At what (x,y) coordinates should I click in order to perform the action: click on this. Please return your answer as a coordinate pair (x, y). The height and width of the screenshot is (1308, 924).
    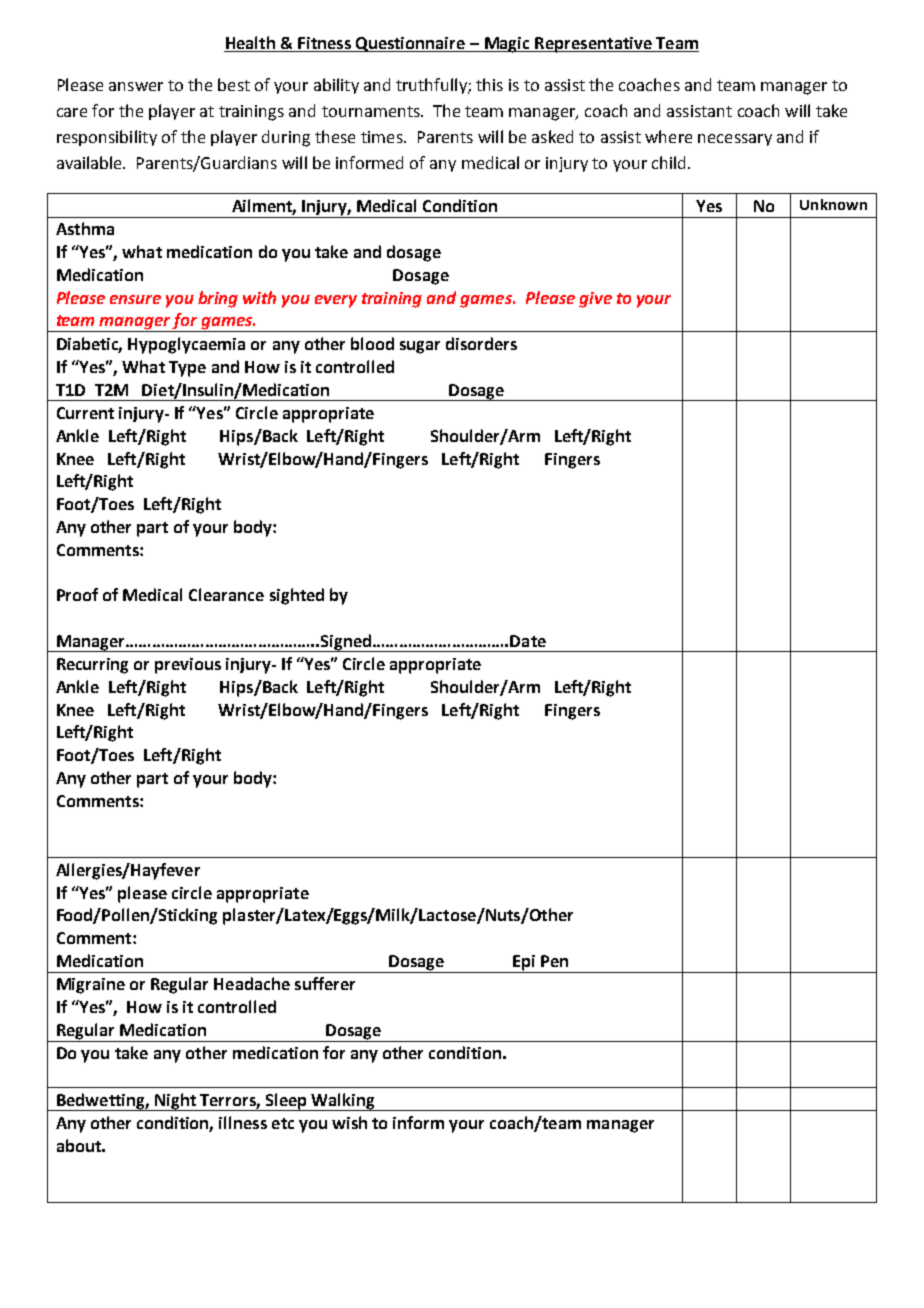
    Looking at the image, I should click on (489, 84).
